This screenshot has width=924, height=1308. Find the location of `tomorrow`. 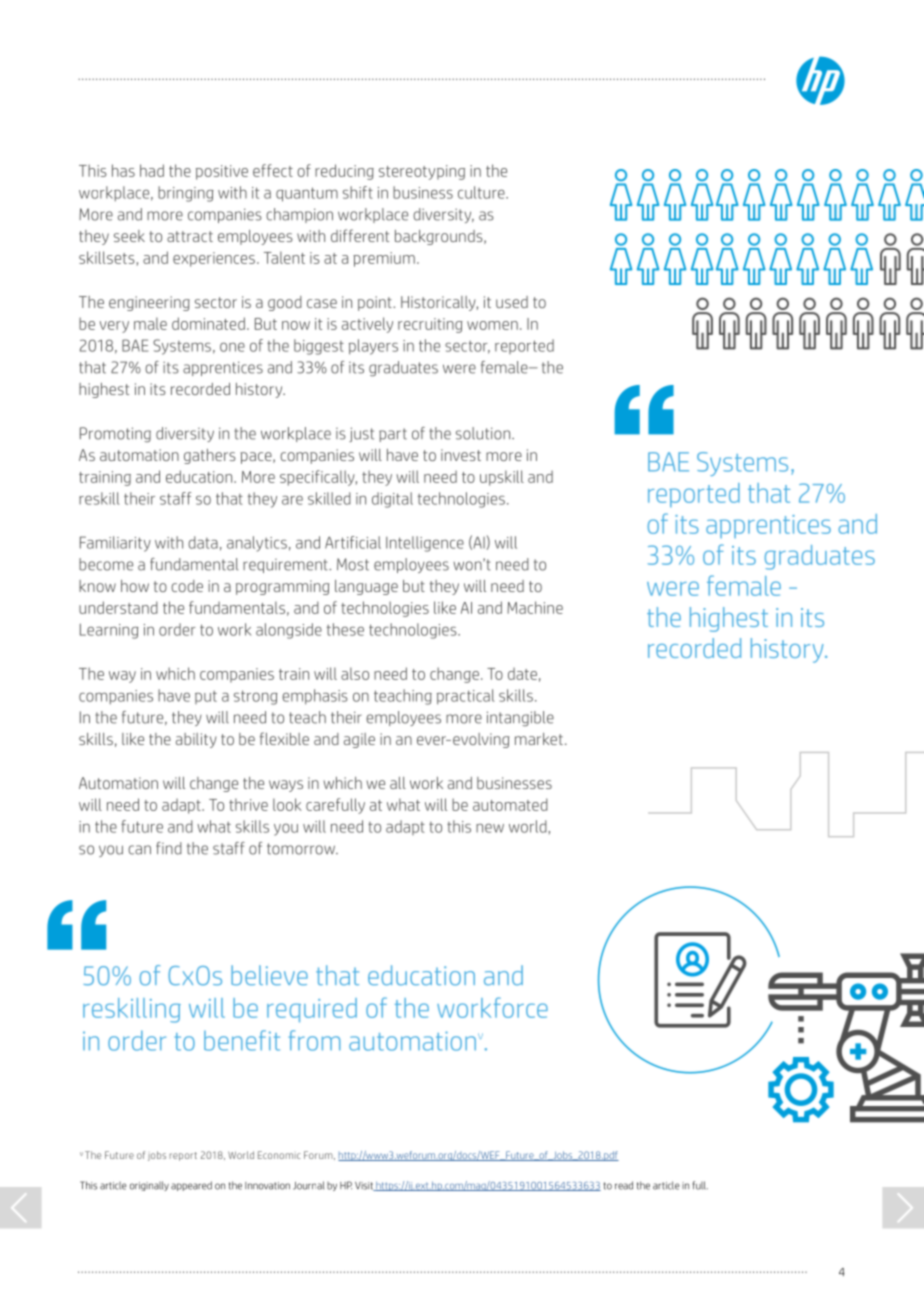

tomorrow is located at coordinates (302, 849).
